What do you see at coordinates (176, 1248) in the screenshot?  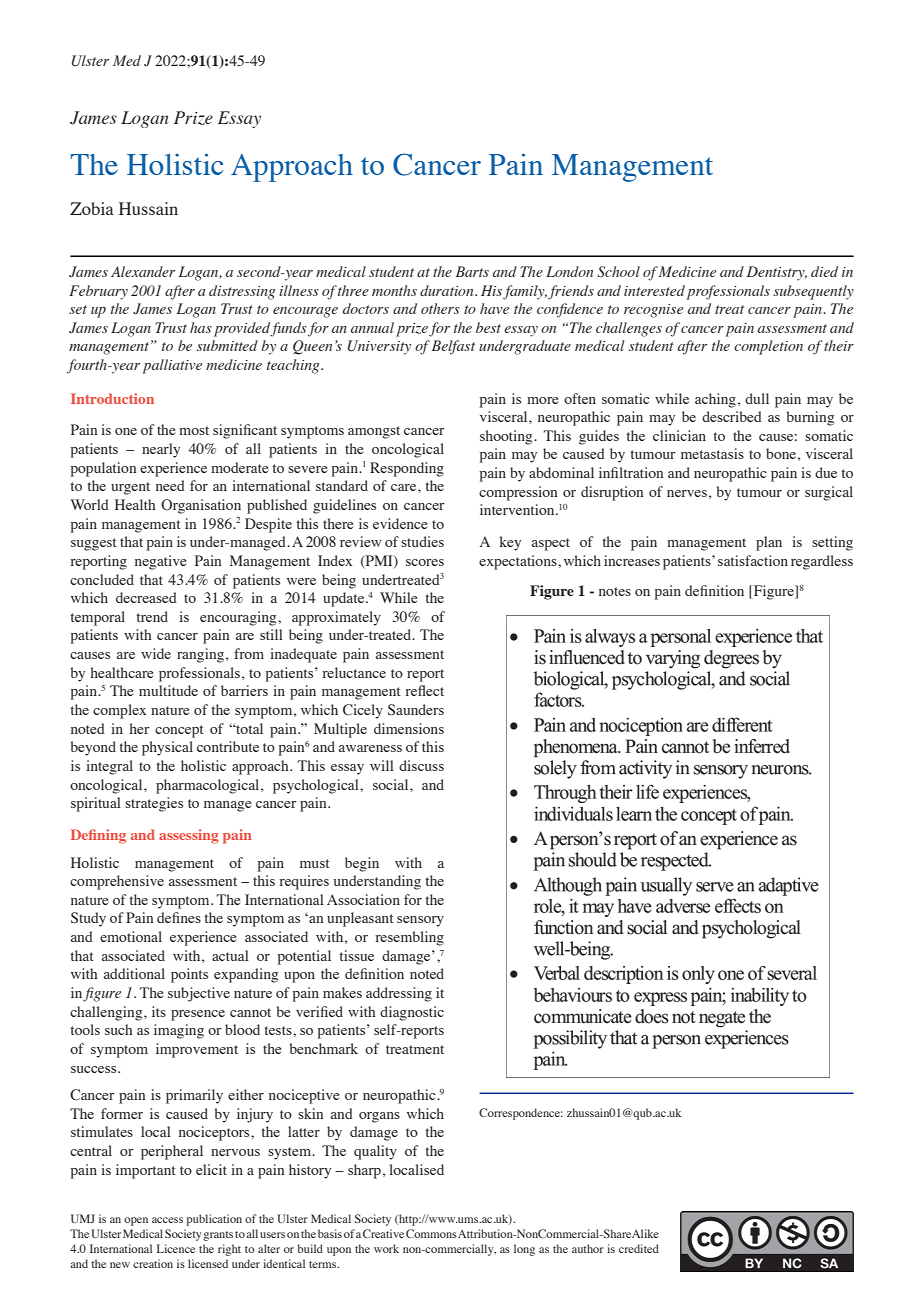 I see `Licence` at bounding box center [176, 1248].
